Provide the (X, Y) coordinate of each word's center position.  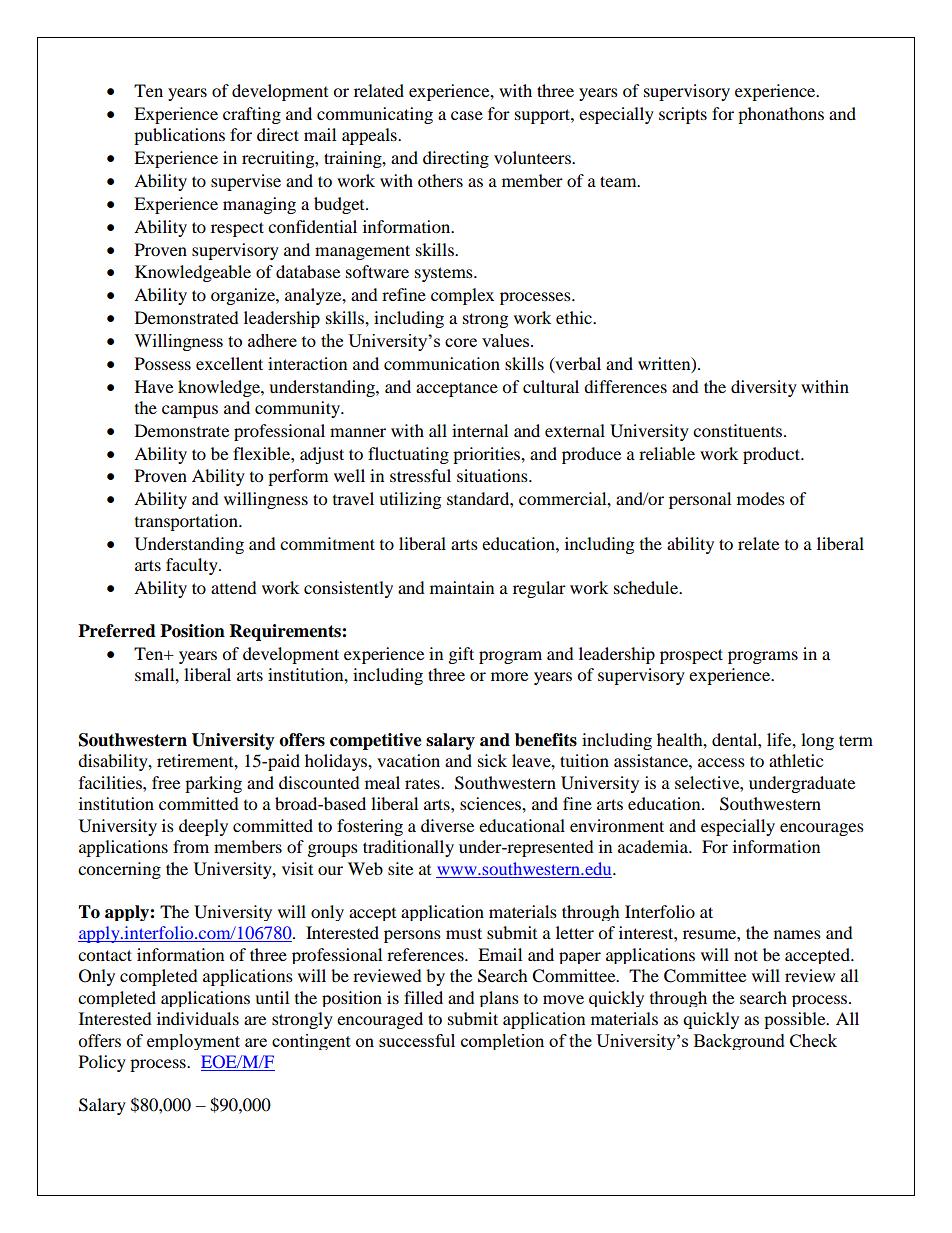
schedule (647, 587)
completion (502, 1042)
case (467, 115)
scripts (683, 115)
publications (179, 136)
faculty (193, 566)
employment (193, 1042)
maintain (462, 587)
